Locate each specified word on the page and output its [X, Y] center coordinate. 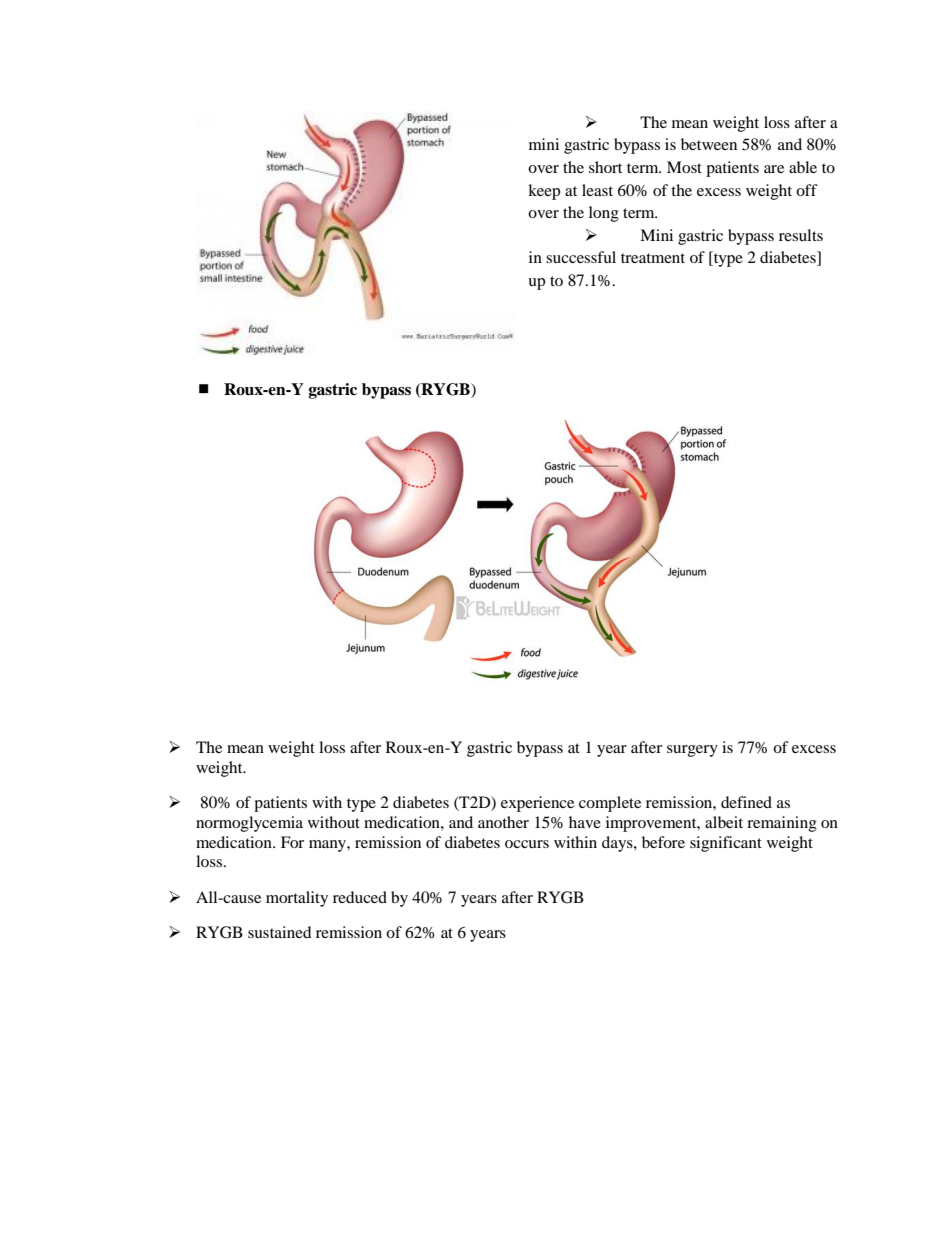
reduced [360, 897]
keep [544, 192]
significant [726, 844]
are [774, 169]
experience [537, 804]
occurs [527, 844]
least [597, 190]
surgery [692, 751]
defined [746, 802]
